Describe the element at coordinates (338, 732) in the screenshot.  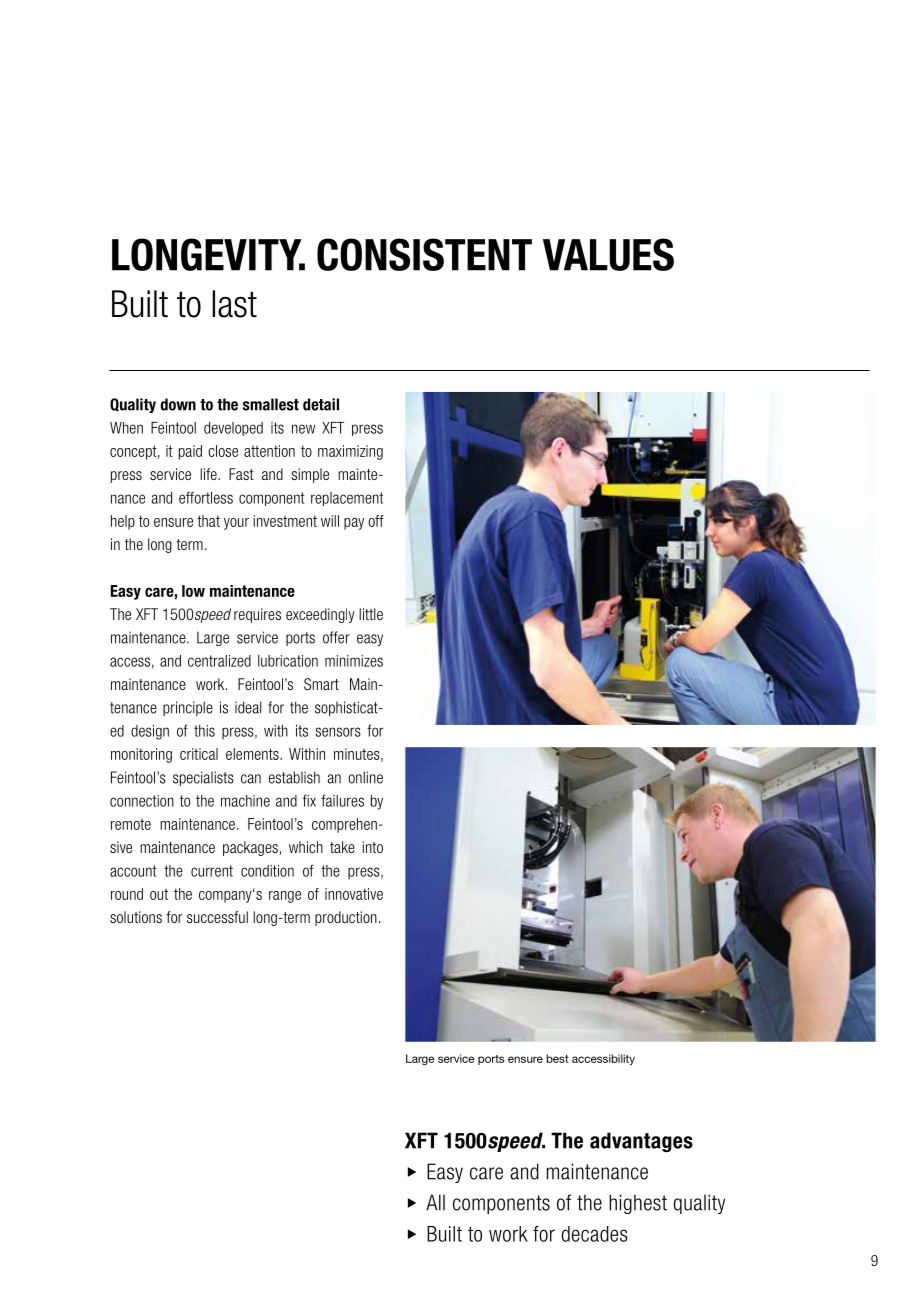
I see `sensors` at that location.
